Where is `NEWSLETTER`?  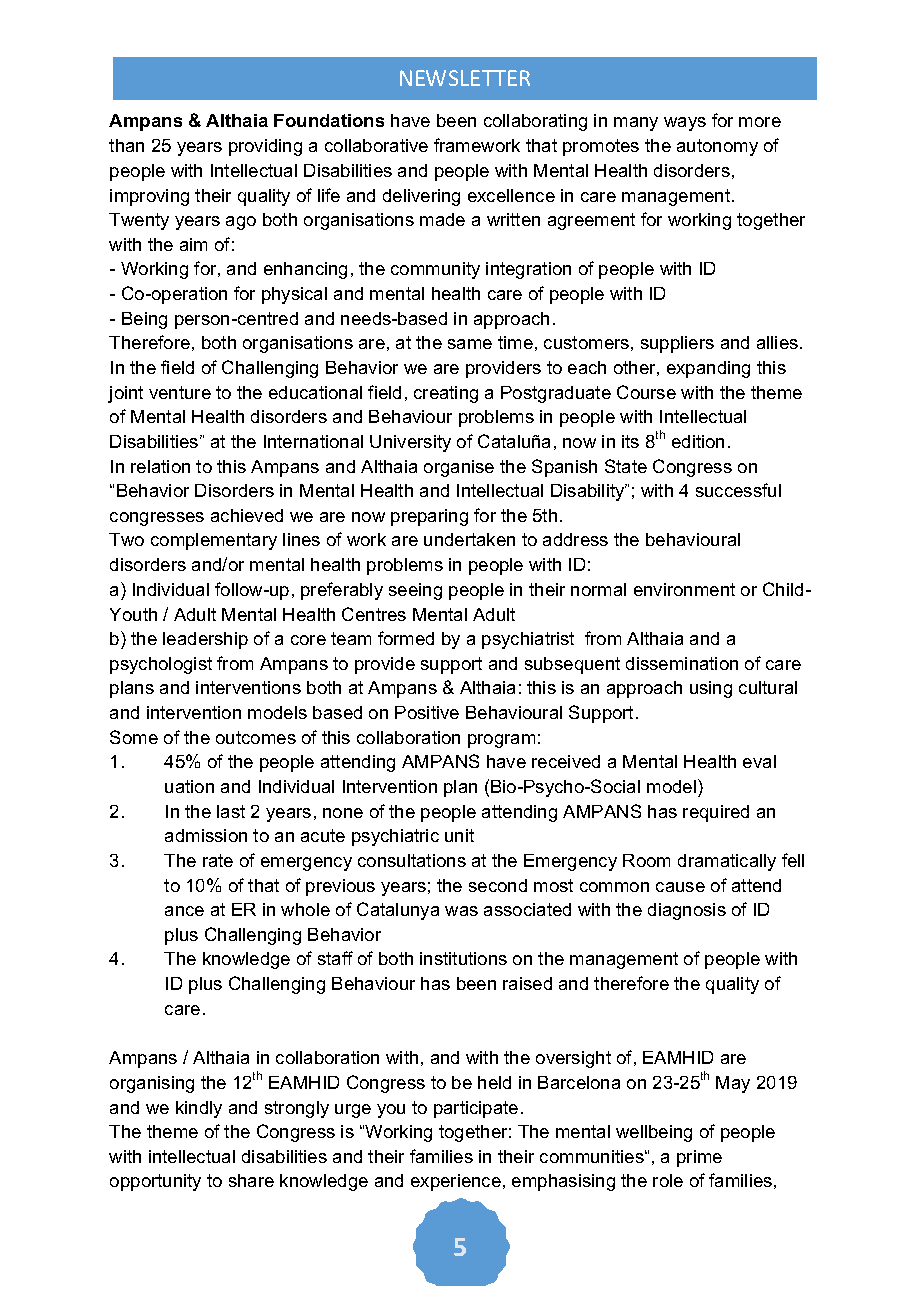 NEWSLETTER is located at coordinates (465, 78).
